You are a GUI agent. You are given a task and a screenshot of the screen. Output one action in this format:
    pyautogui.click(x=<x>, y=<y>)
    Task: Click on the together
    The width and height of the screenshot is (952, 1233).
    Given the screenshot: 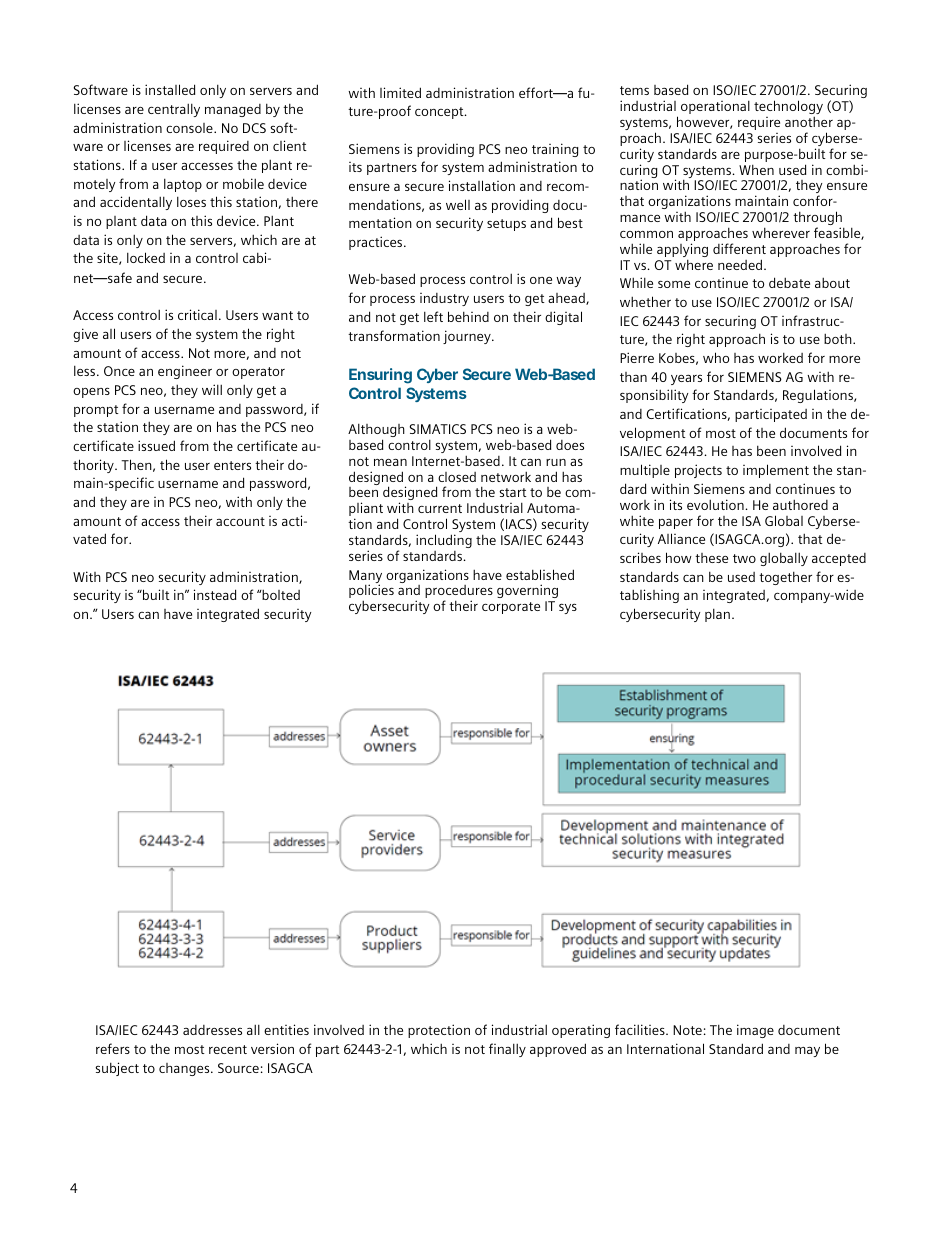 What is the action you would take?
    pyautogui.click(x=785, y=578)
